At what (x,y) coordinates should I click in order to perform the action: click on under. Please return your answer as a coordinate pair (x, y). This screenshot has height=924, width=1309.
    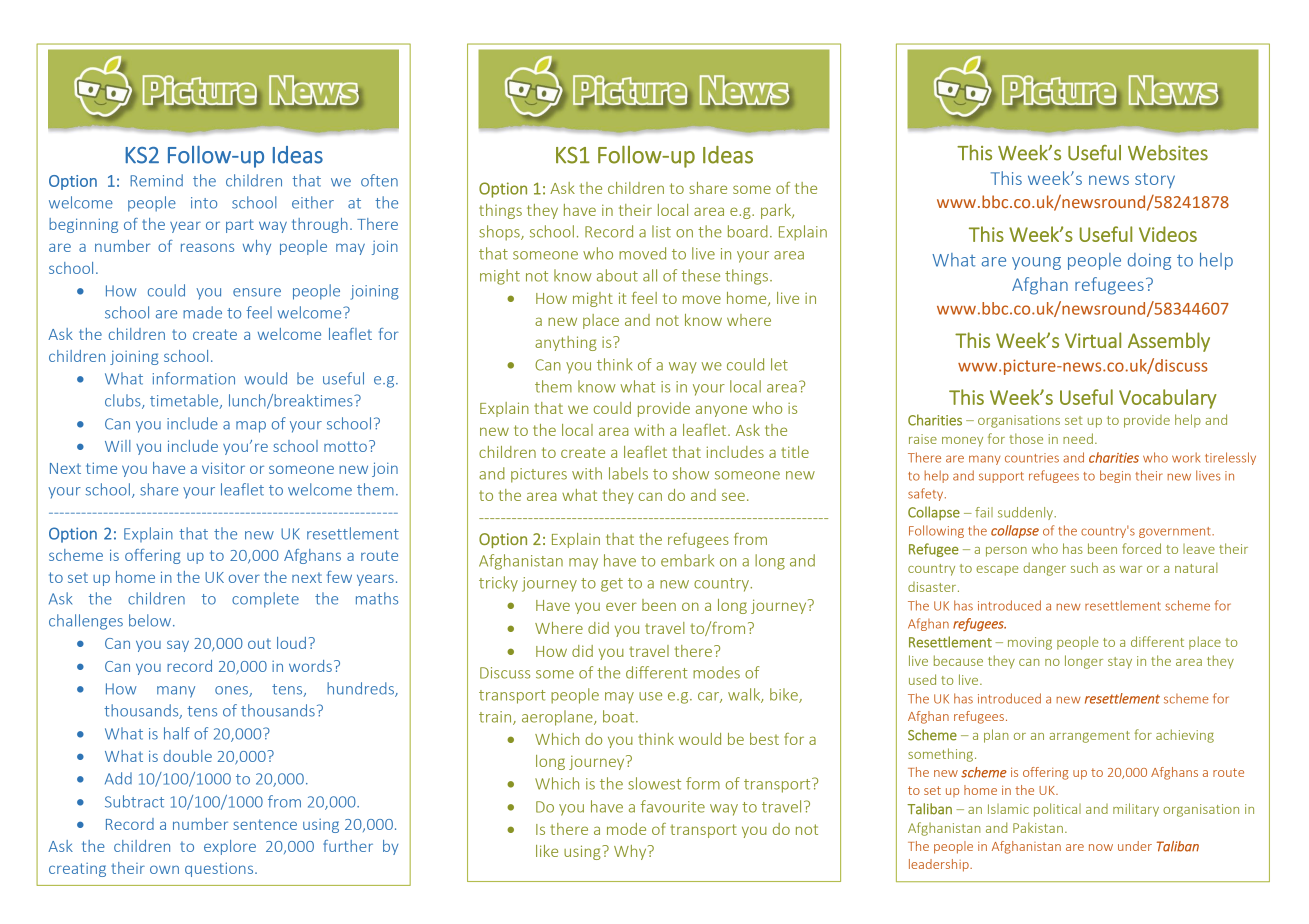
    Looking at the image, I should click on (1135, 846).
